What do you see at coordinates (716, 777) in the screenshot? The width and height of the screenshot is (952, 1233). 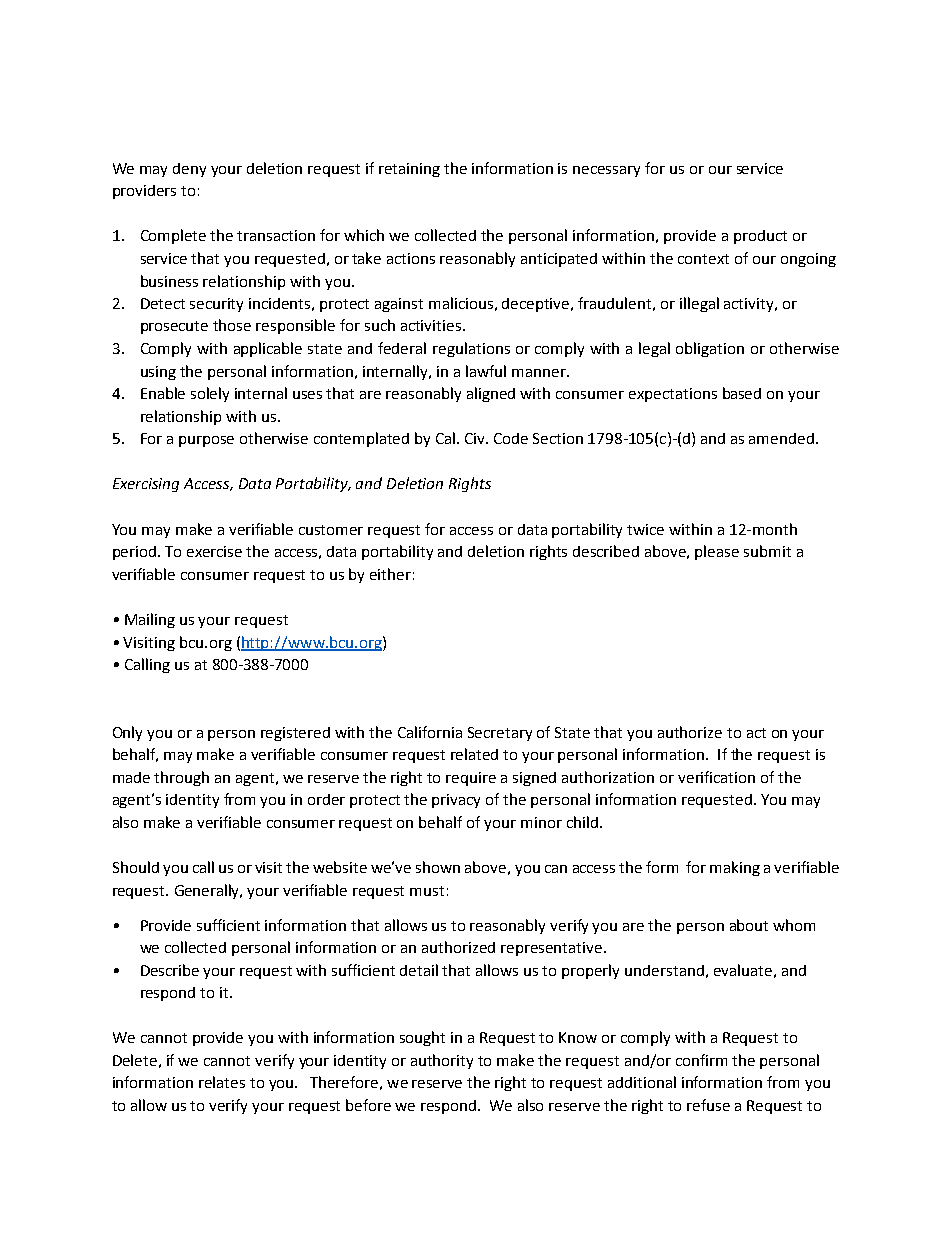 I see `verification` at bounding box center [716, 777].
